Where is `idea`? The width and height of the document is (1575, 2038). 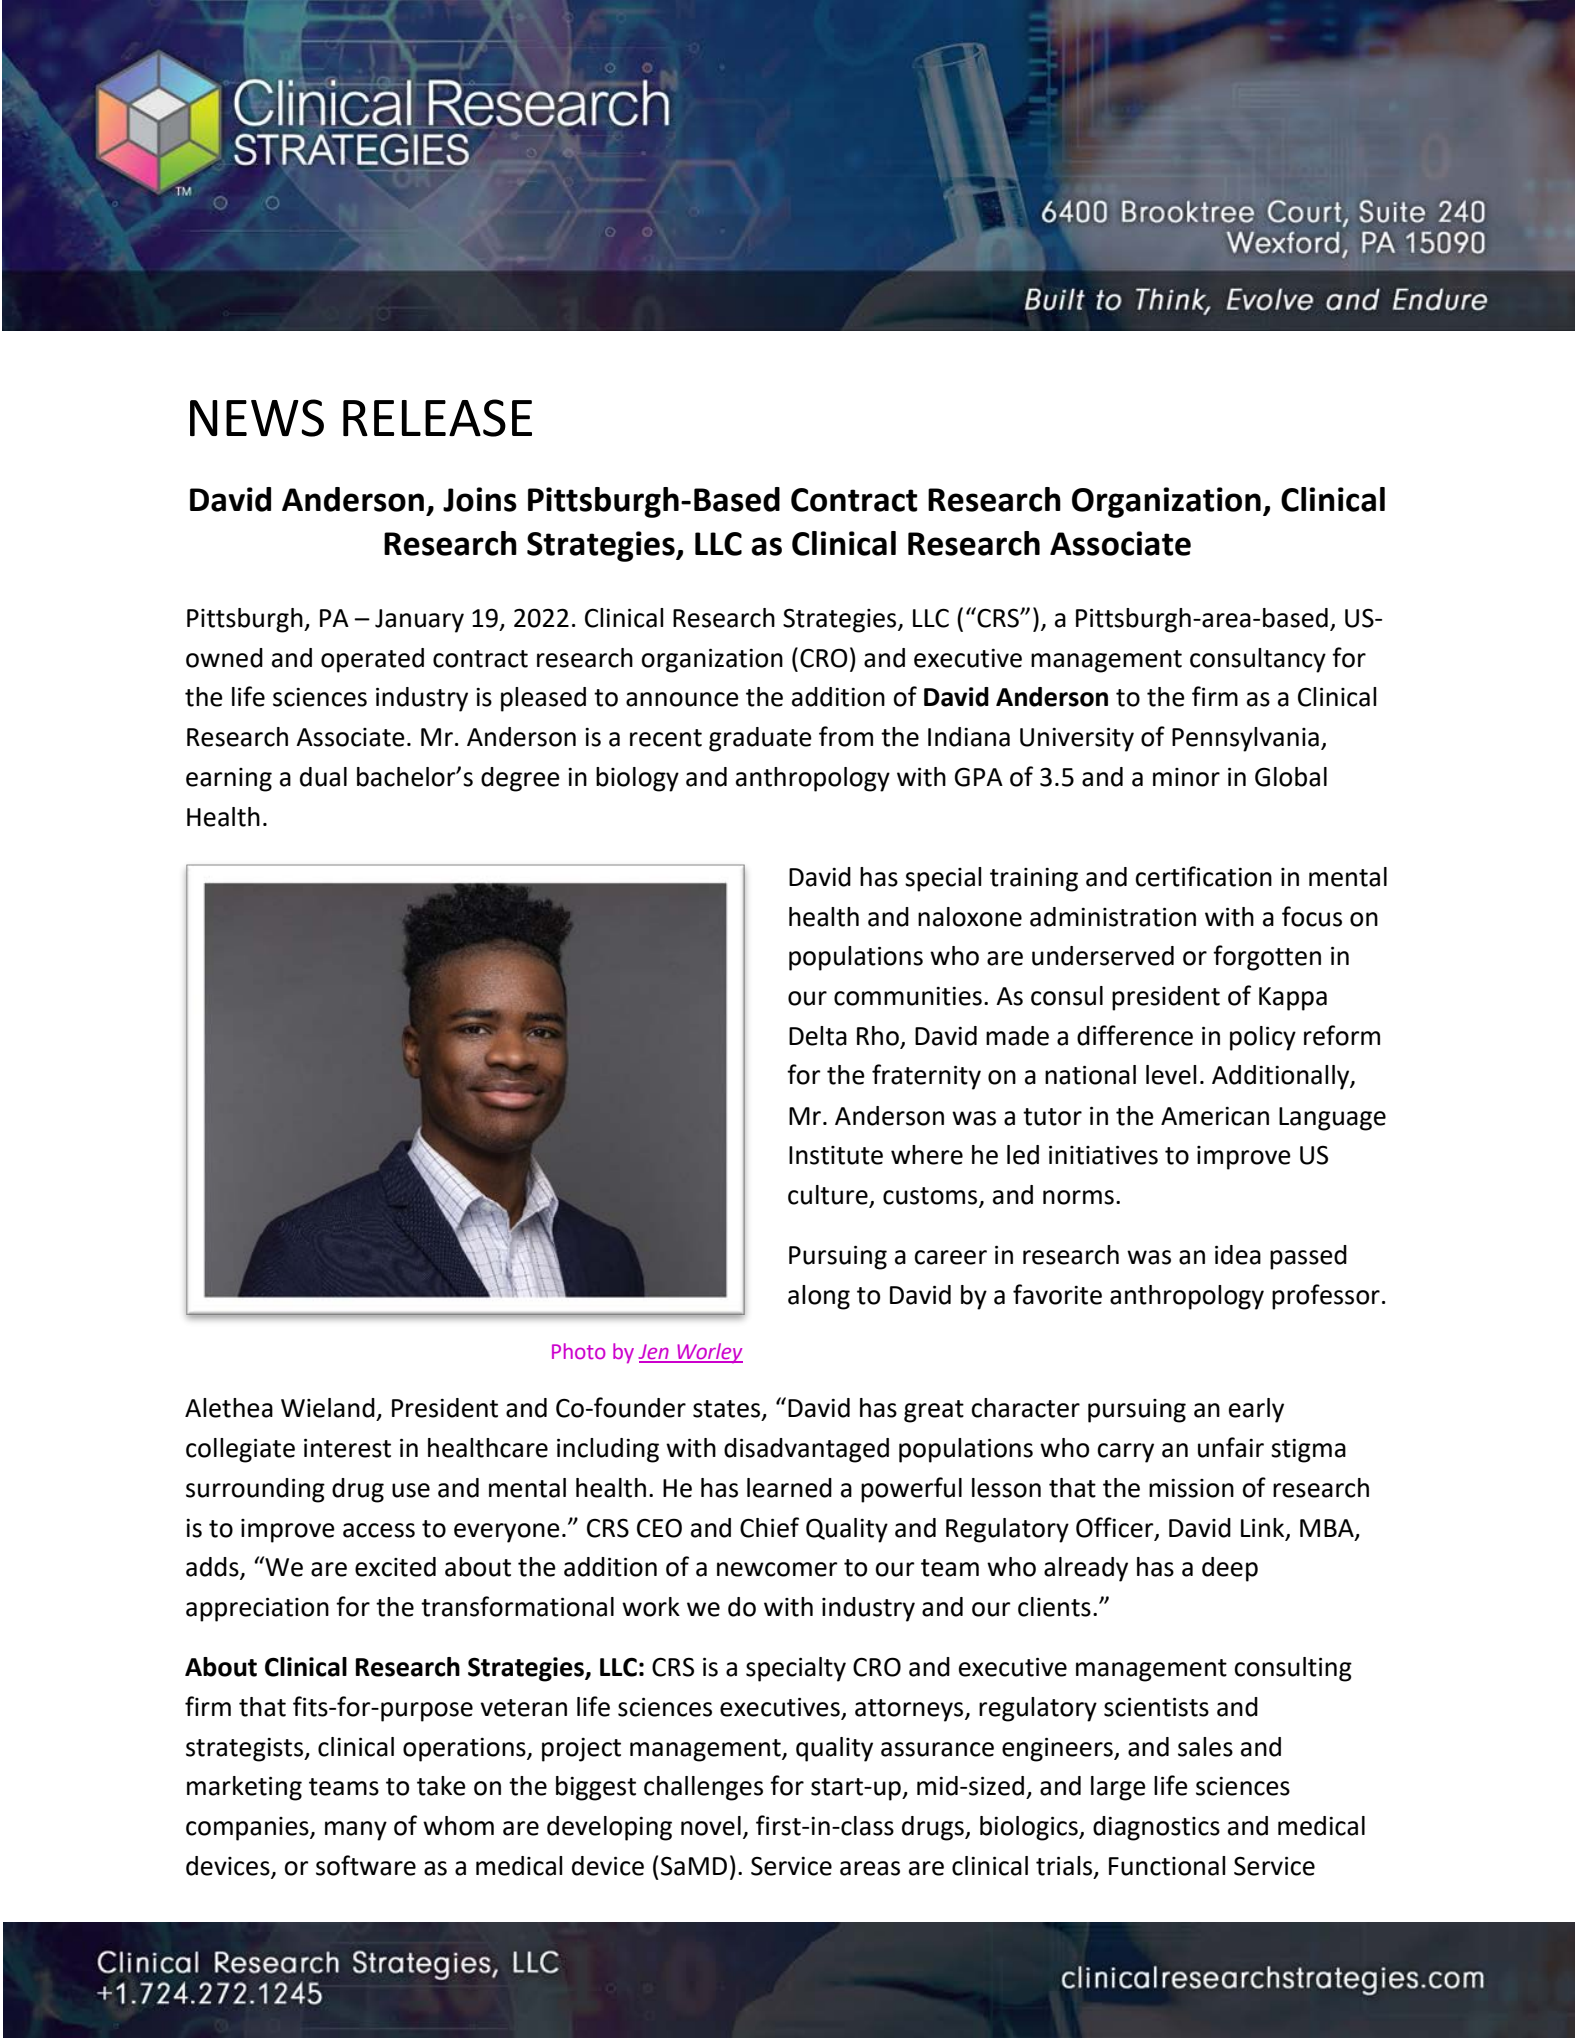 idea is located at coordinates (1238, 1255).
